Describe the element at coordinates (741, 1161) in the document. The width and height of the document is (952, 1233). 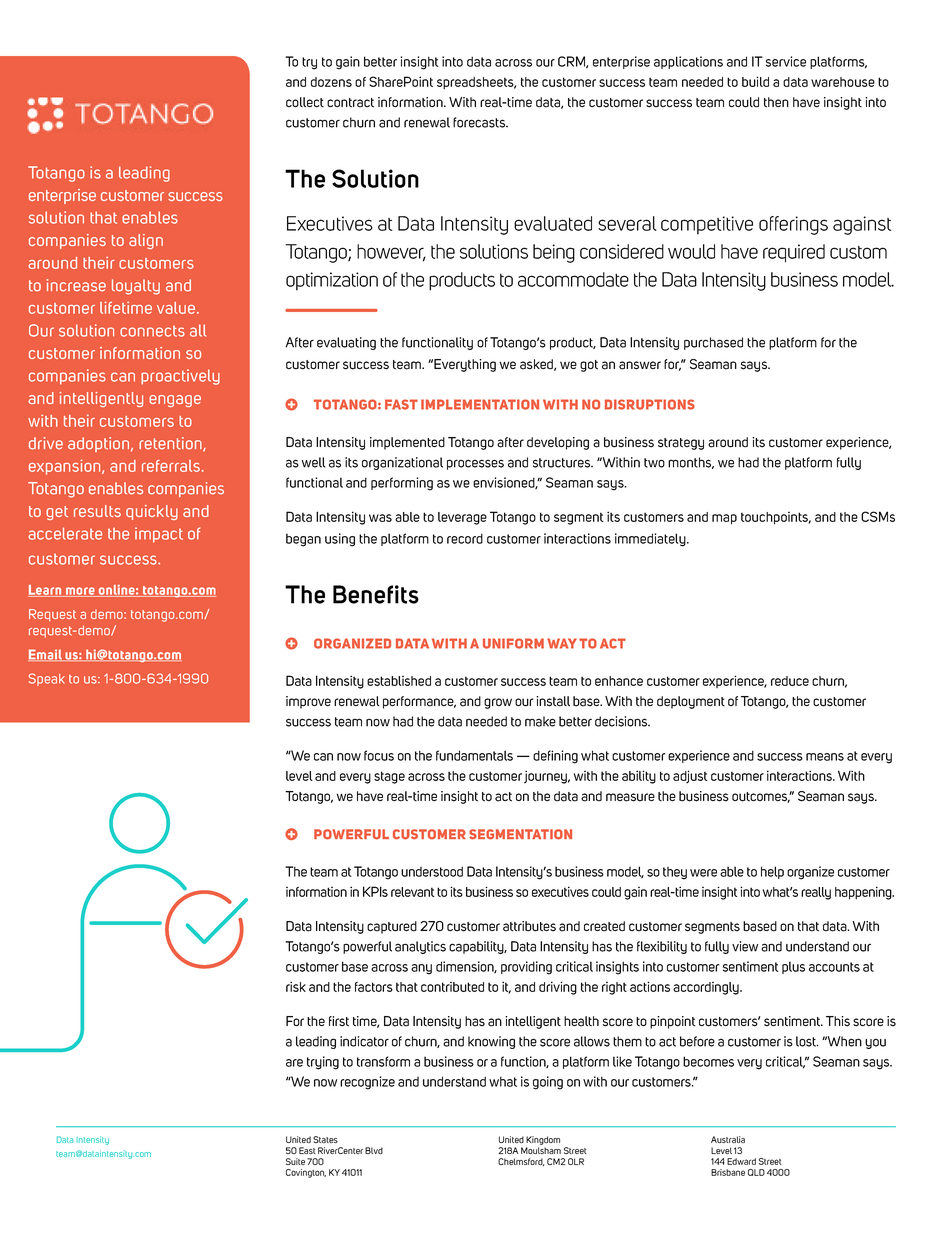
I see `Edward` at that location.
